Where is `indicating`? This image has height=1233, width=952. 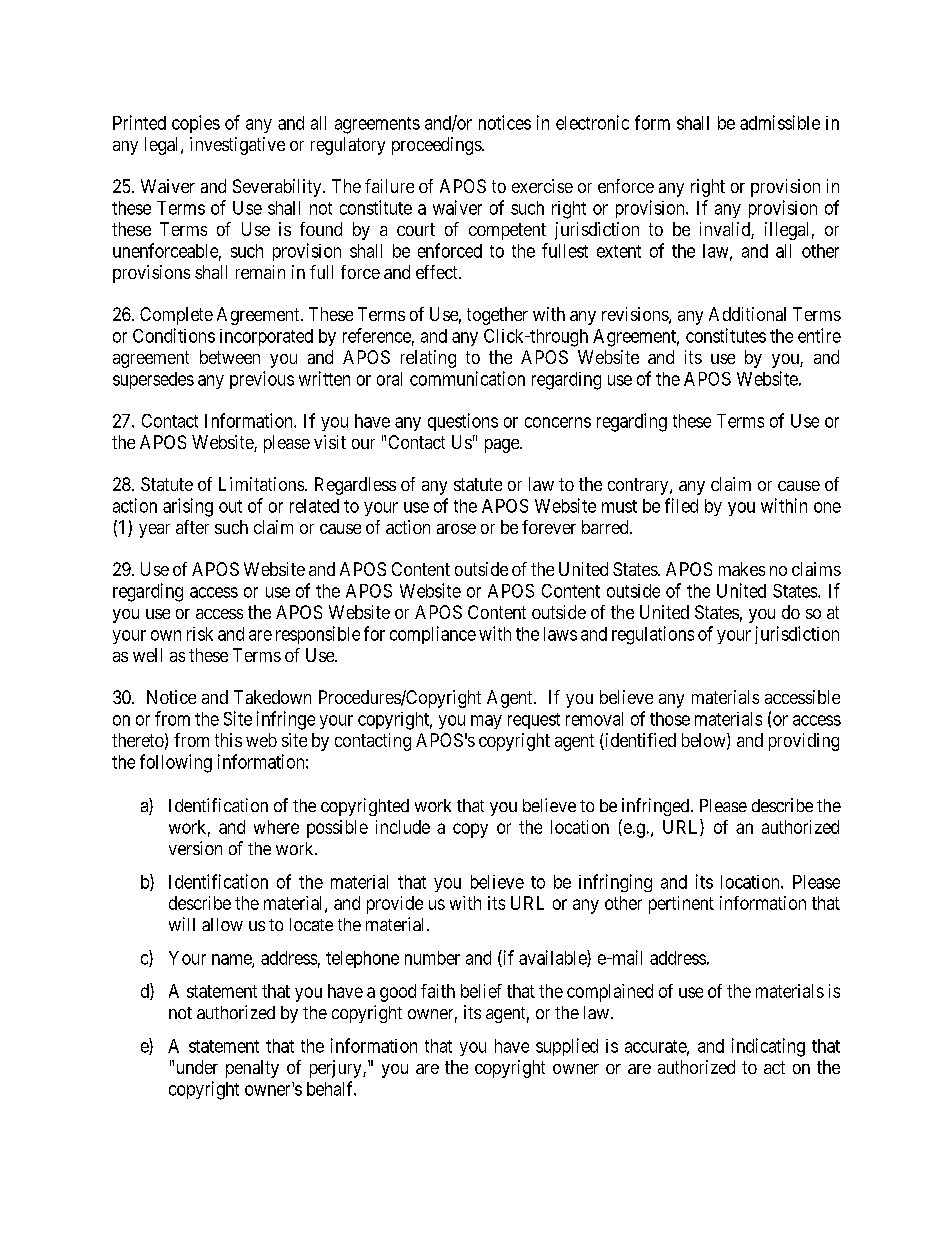 indicating is located at coordinates (768, 1047).
